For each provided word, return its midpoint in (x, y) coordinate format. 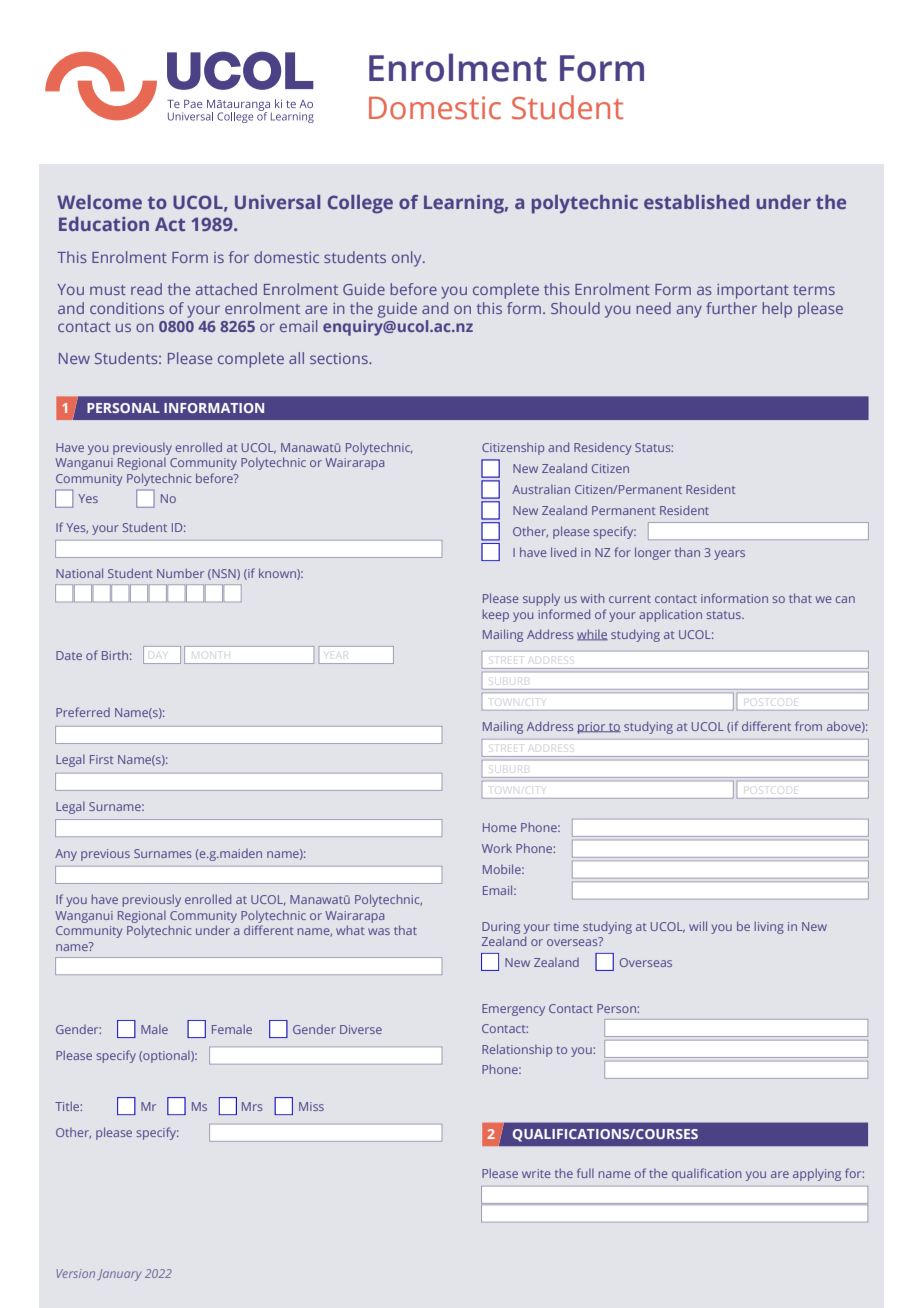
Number (180, 573)
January (119, 1275)
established (696, 202)
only (408, 259)
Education (104, 224)
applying (817, 1174)
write (536, 1173)
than (687, 552)
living (769, 927)
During (501, 928)
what (350, 930)
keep (496, 615)
